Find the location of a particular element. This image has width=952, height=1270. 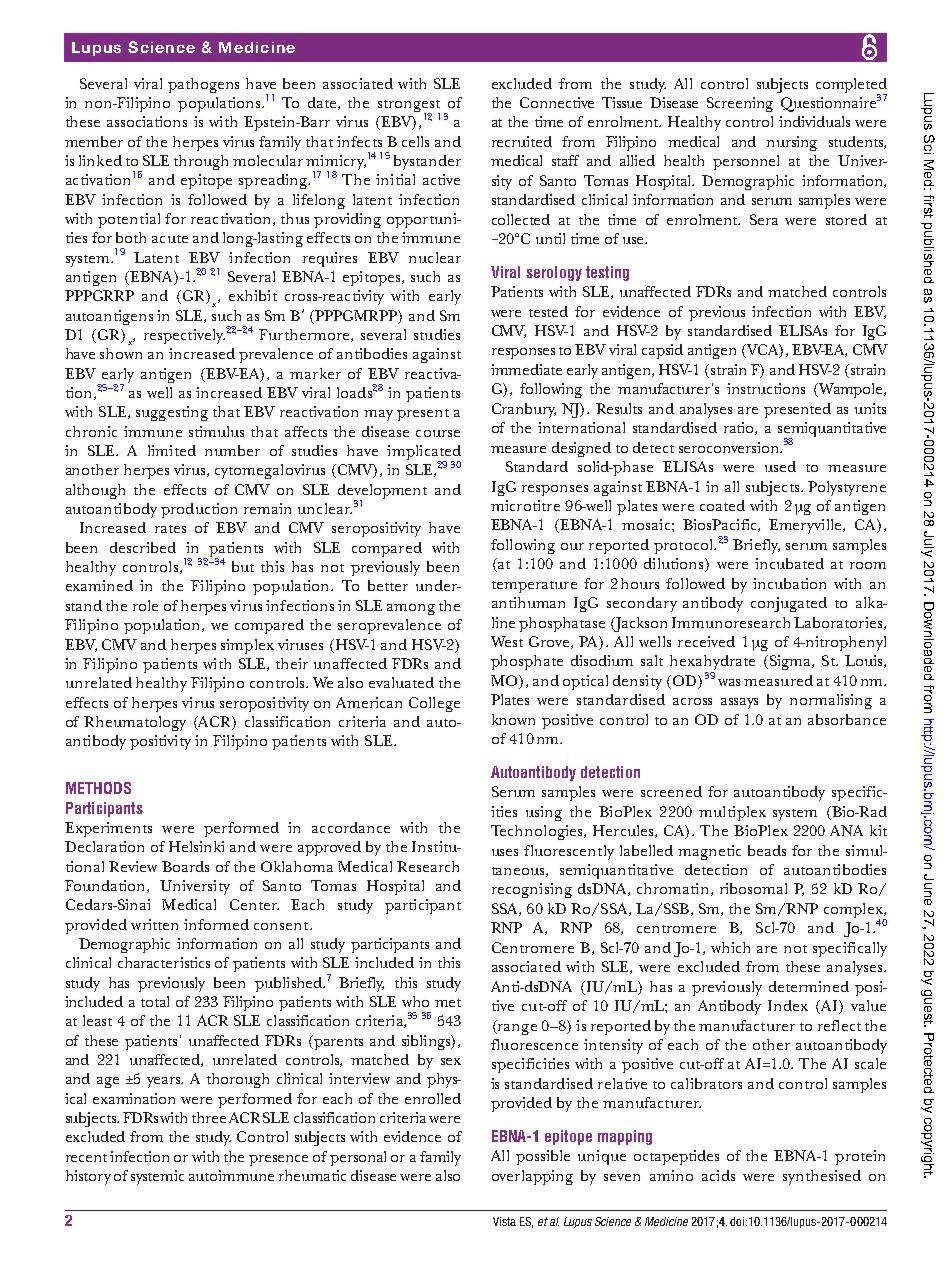

recruited is located at coordinates (522, 141).
